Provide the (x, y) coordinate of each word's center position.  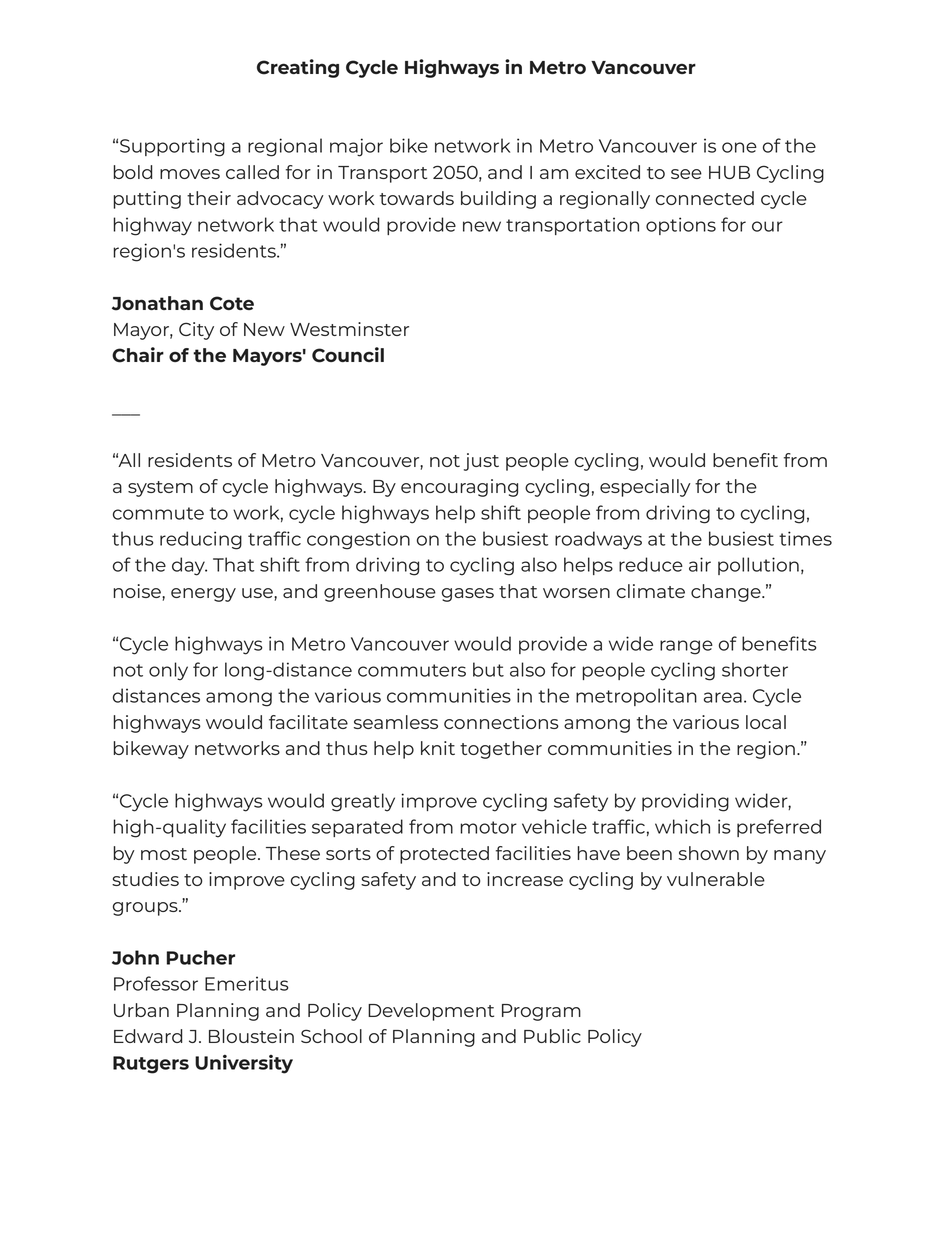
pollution (758, 566)
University (244, 1064)
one (739, 147)
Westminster (349, 329)
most (164, 854)
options (681, 226)
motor (488, 827)
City (196, 331)
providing (685, 802)
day (189, 566)
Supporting (172, 147)
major (356, 147)
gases (468, 595)
